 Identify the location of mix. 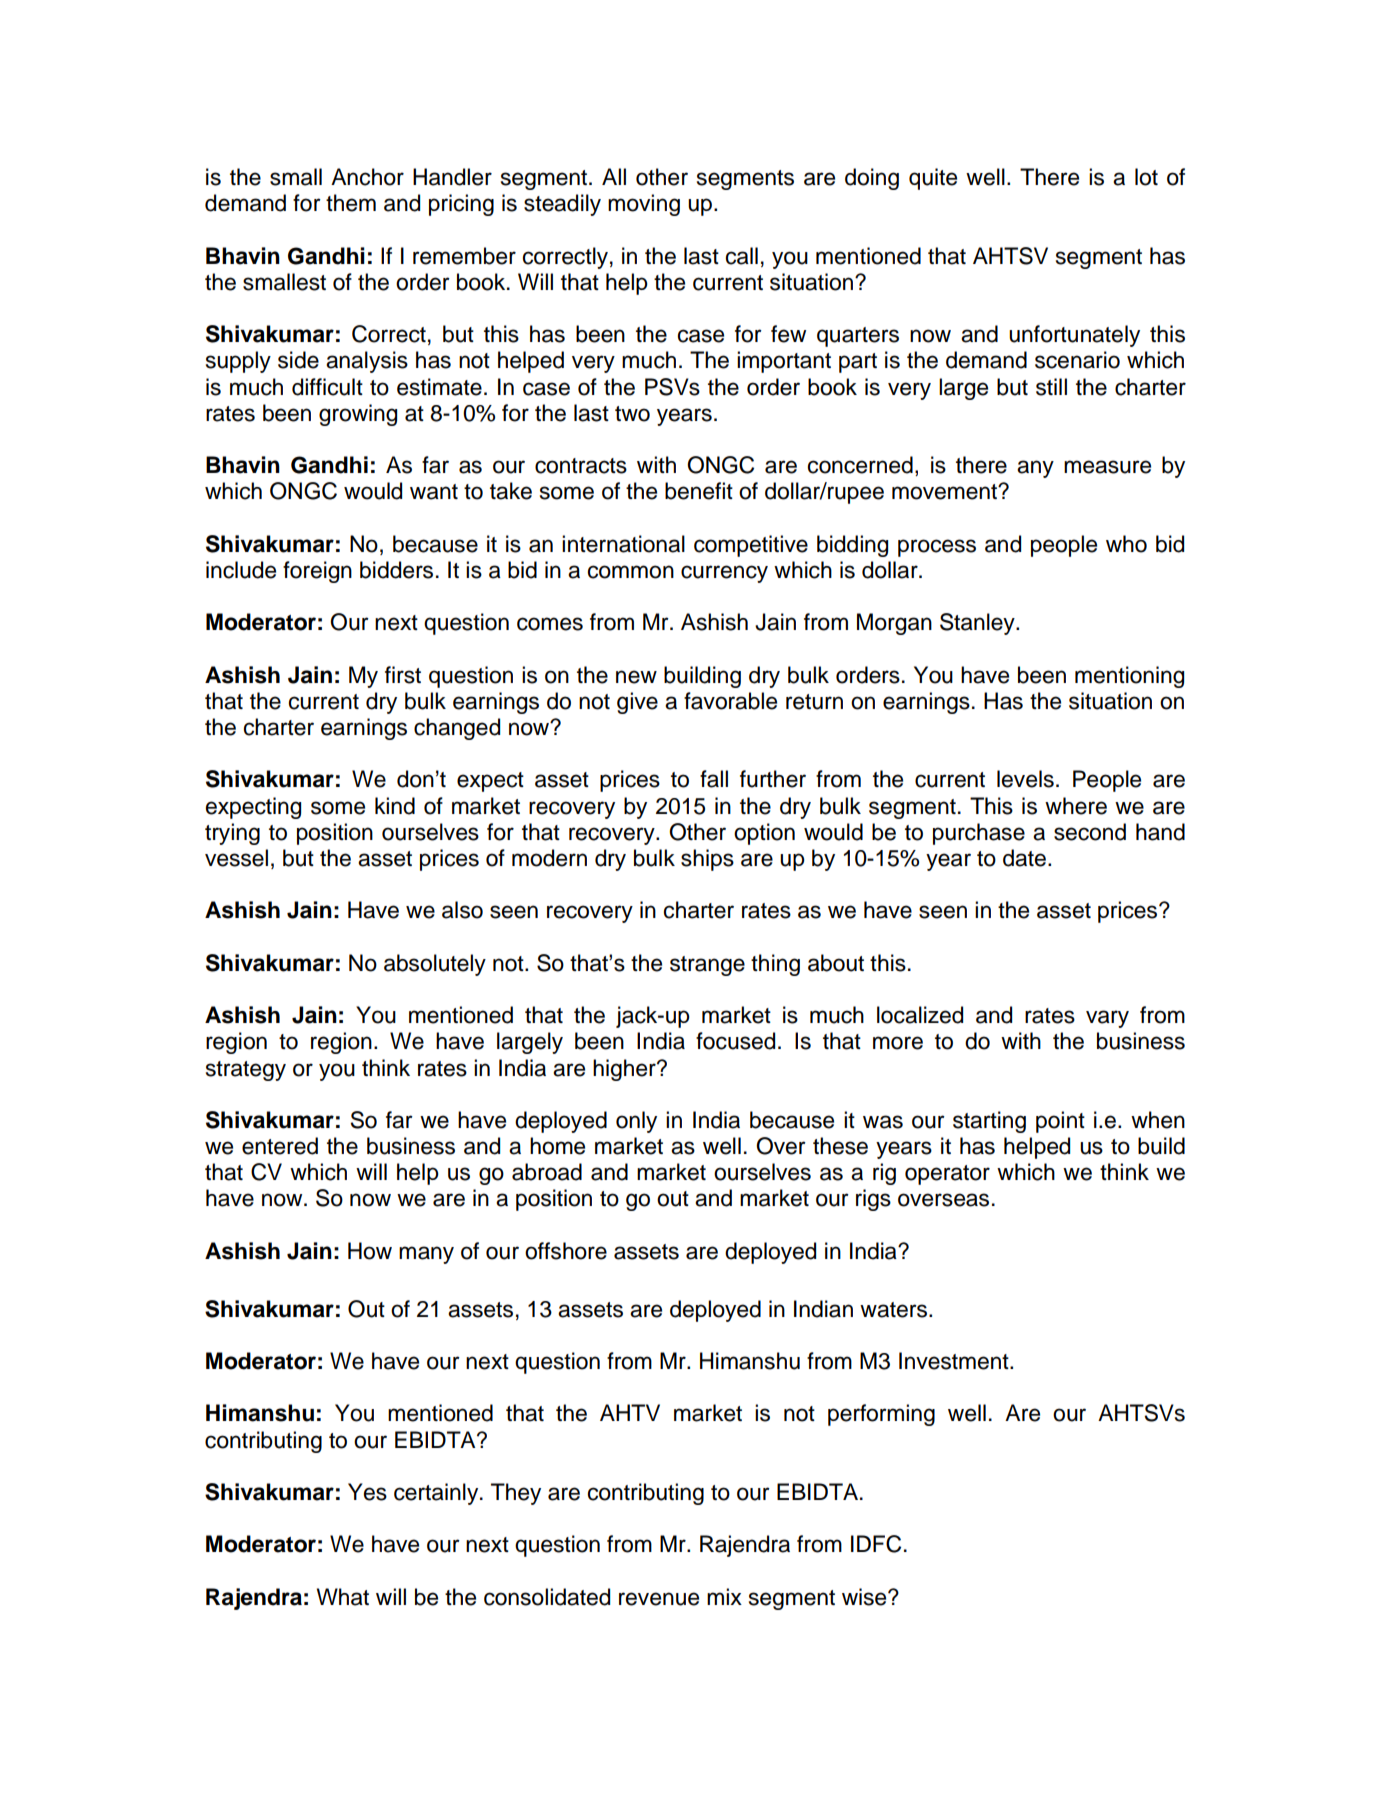
(724, 1596).
